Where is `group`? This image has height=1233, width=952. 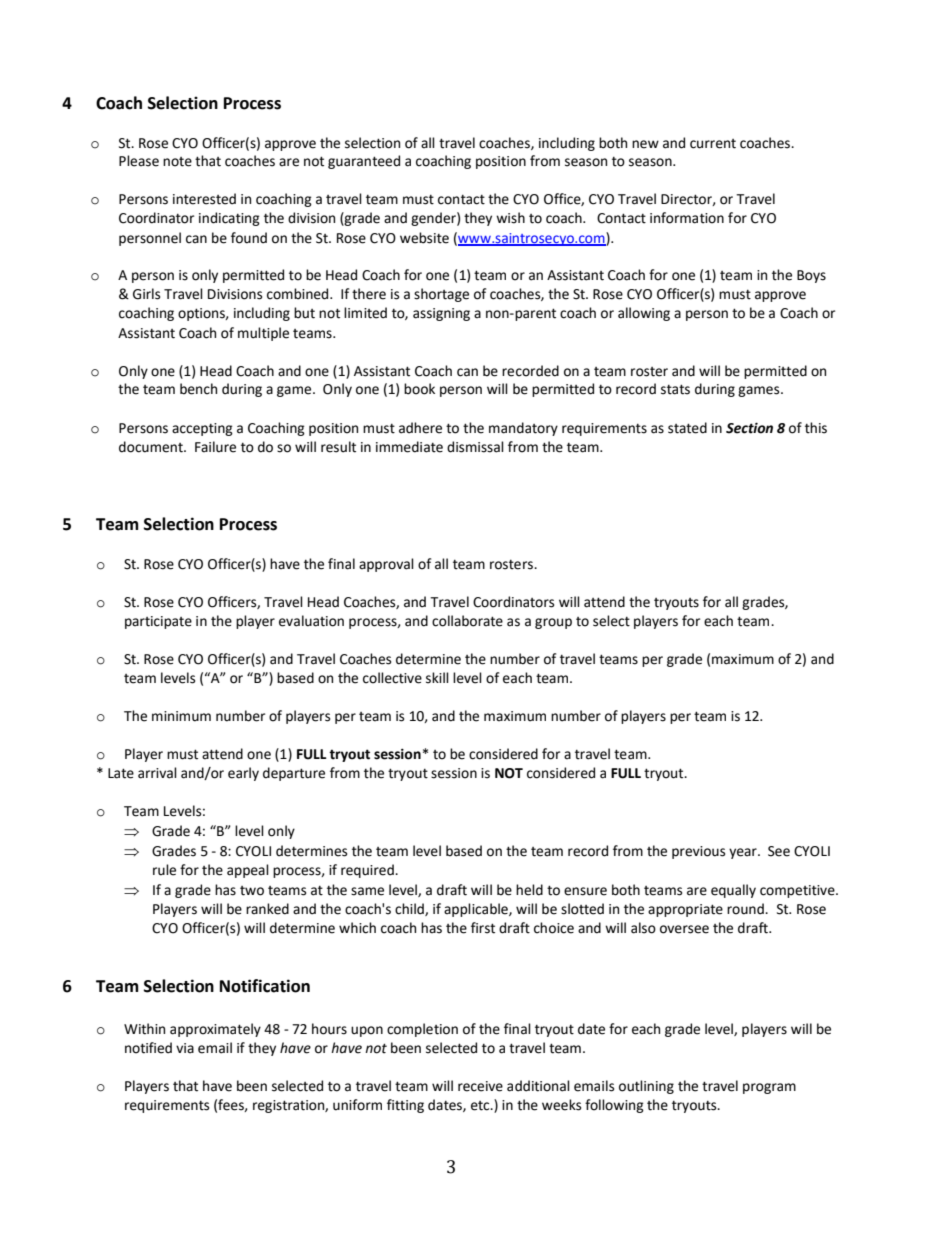
group is located at coordinates (553, 623).
